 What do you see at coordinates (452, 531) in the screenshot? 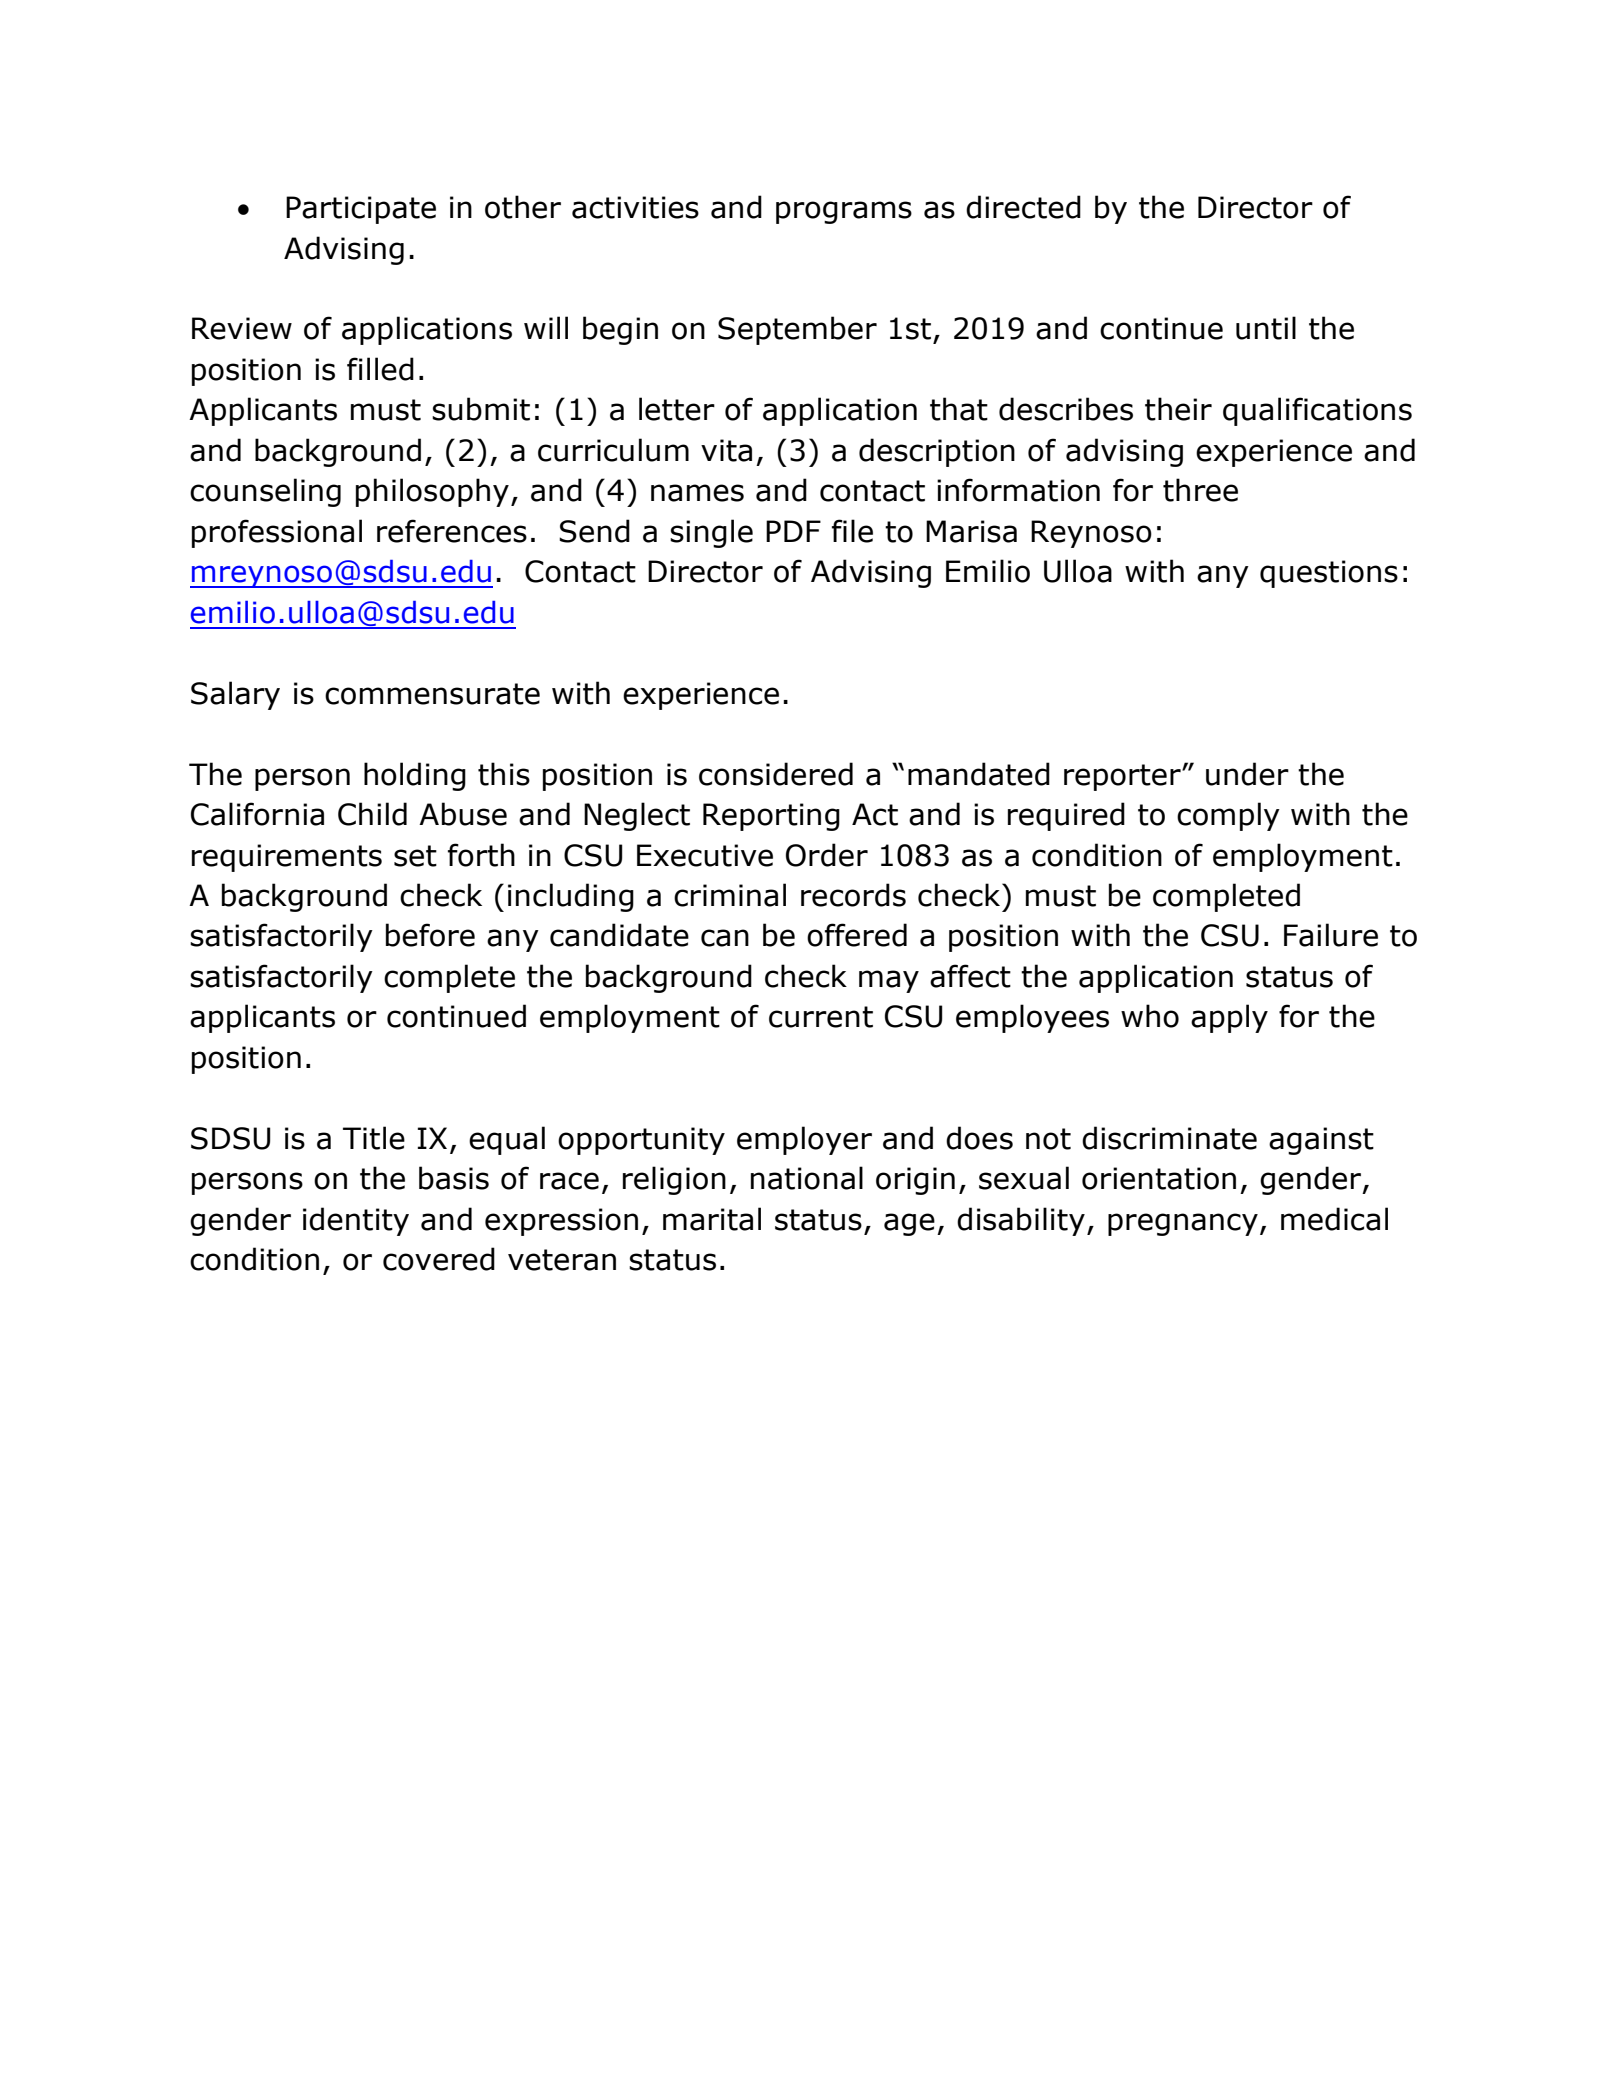
I see `references` at bounding box center [452, 531].
